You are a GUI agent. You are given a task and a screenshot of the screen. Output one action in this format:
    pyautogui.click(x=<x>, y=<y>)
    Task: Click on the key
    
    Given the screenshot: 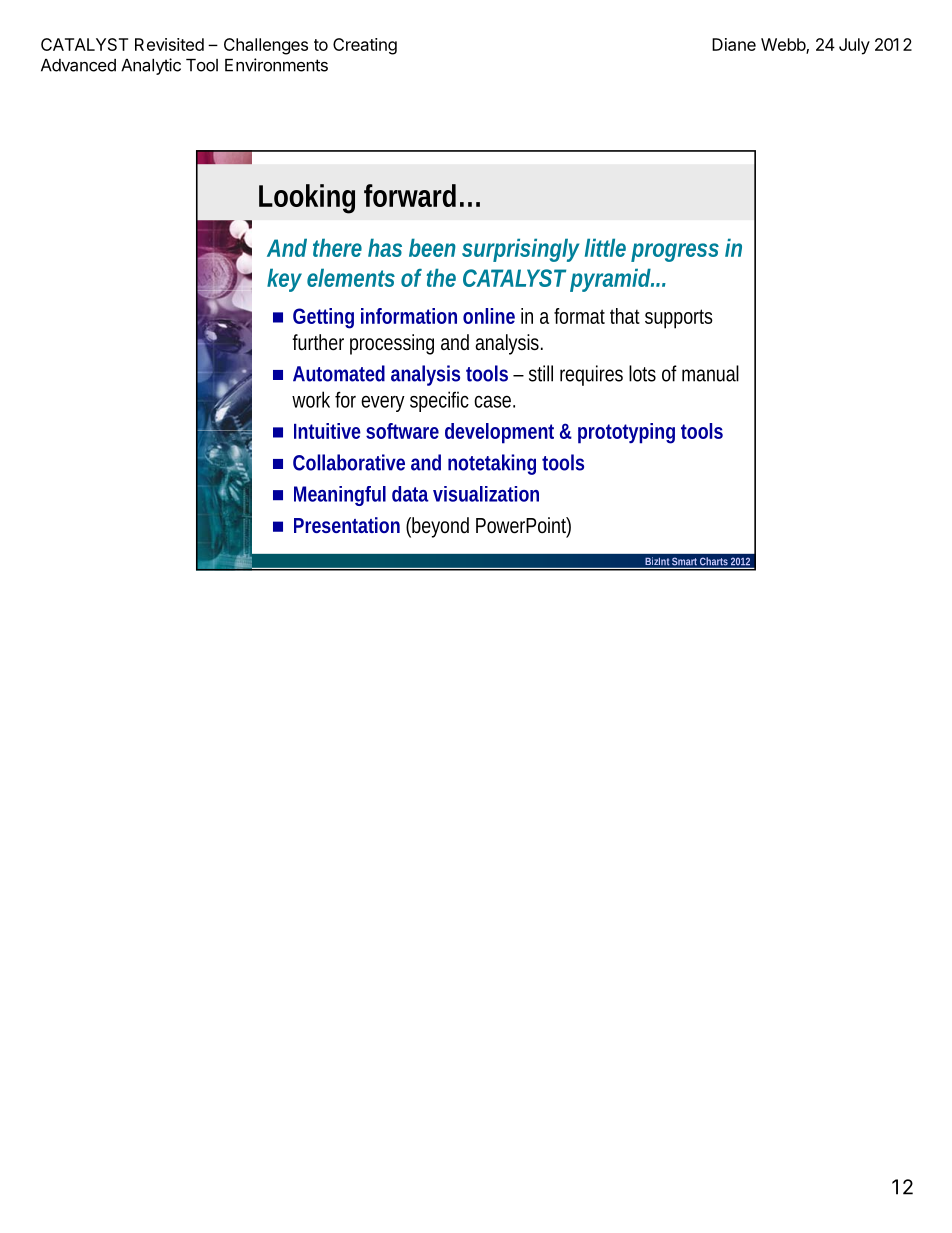 What is the action you would take?
    pyautogui.click(x=284, y=280)
